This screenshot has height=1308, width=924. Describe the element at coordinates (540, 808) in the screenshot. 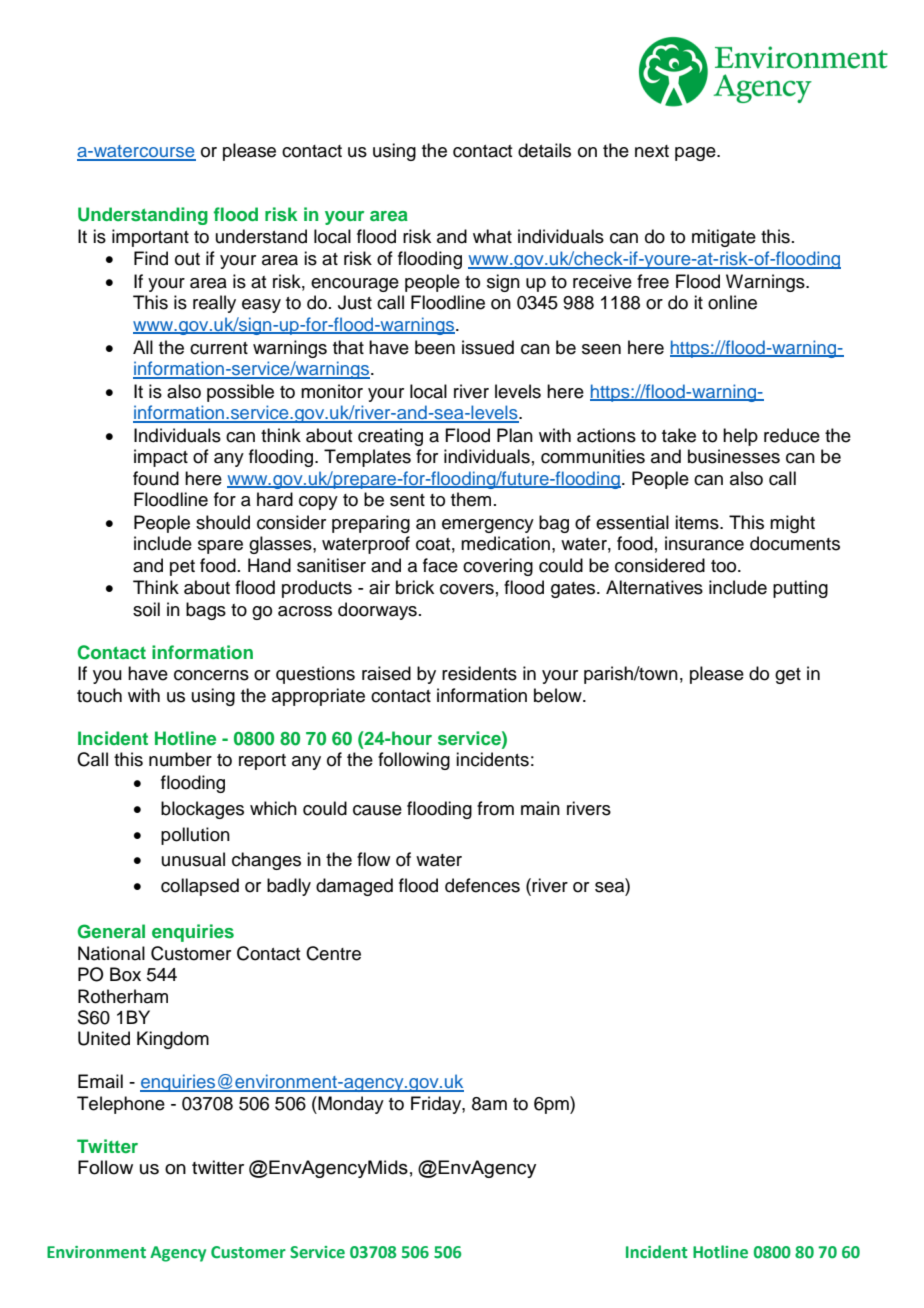

I see `main` at that location.
